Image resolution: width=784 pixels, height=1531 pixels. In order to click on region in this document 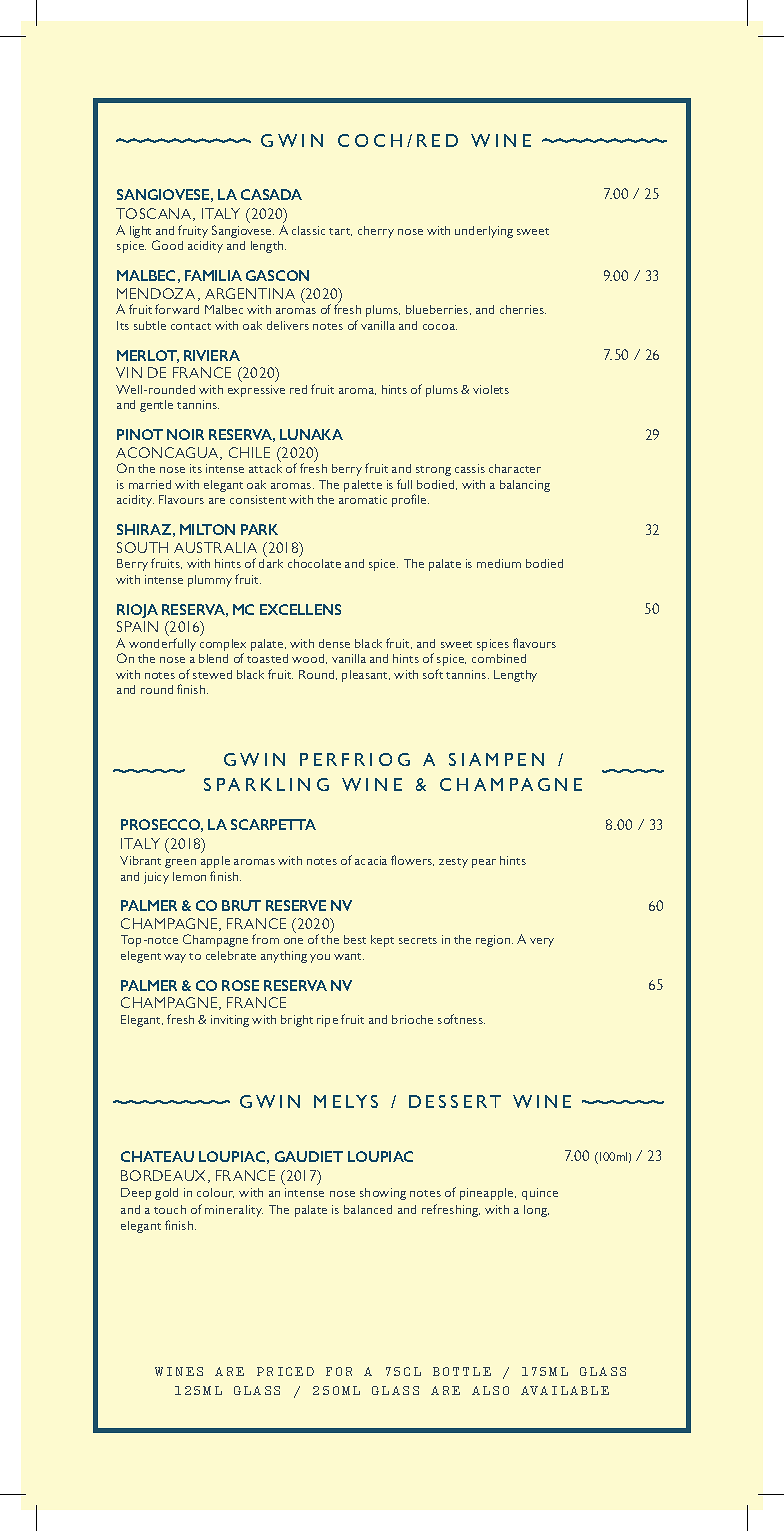, I will do `click(494, 941)`.
